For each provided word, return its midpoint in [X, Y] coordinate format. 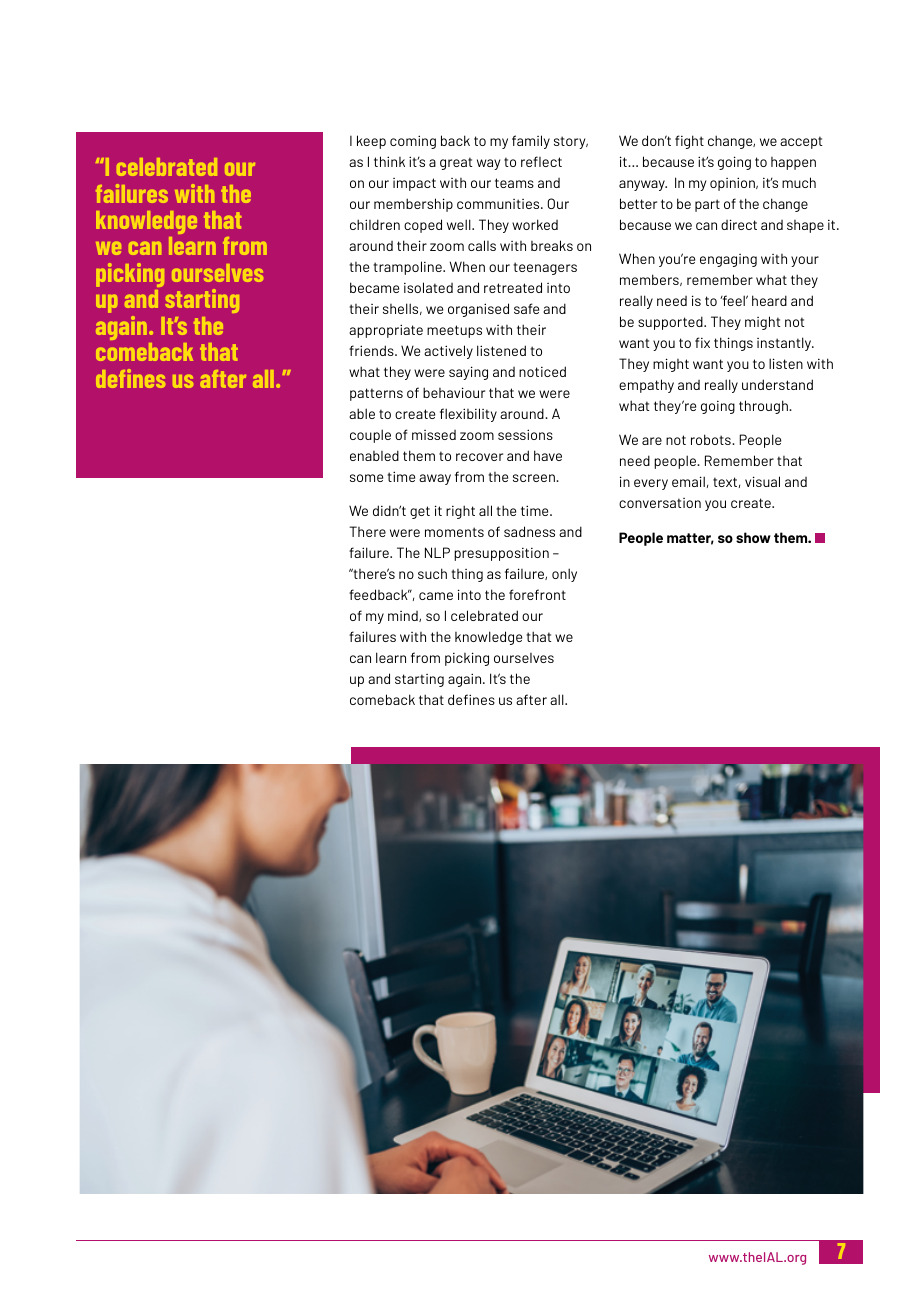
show [753, 537]
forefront [537, 594]
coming [413, 142]
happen [793, 163]
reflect [541, 161]
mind [404, 616]
